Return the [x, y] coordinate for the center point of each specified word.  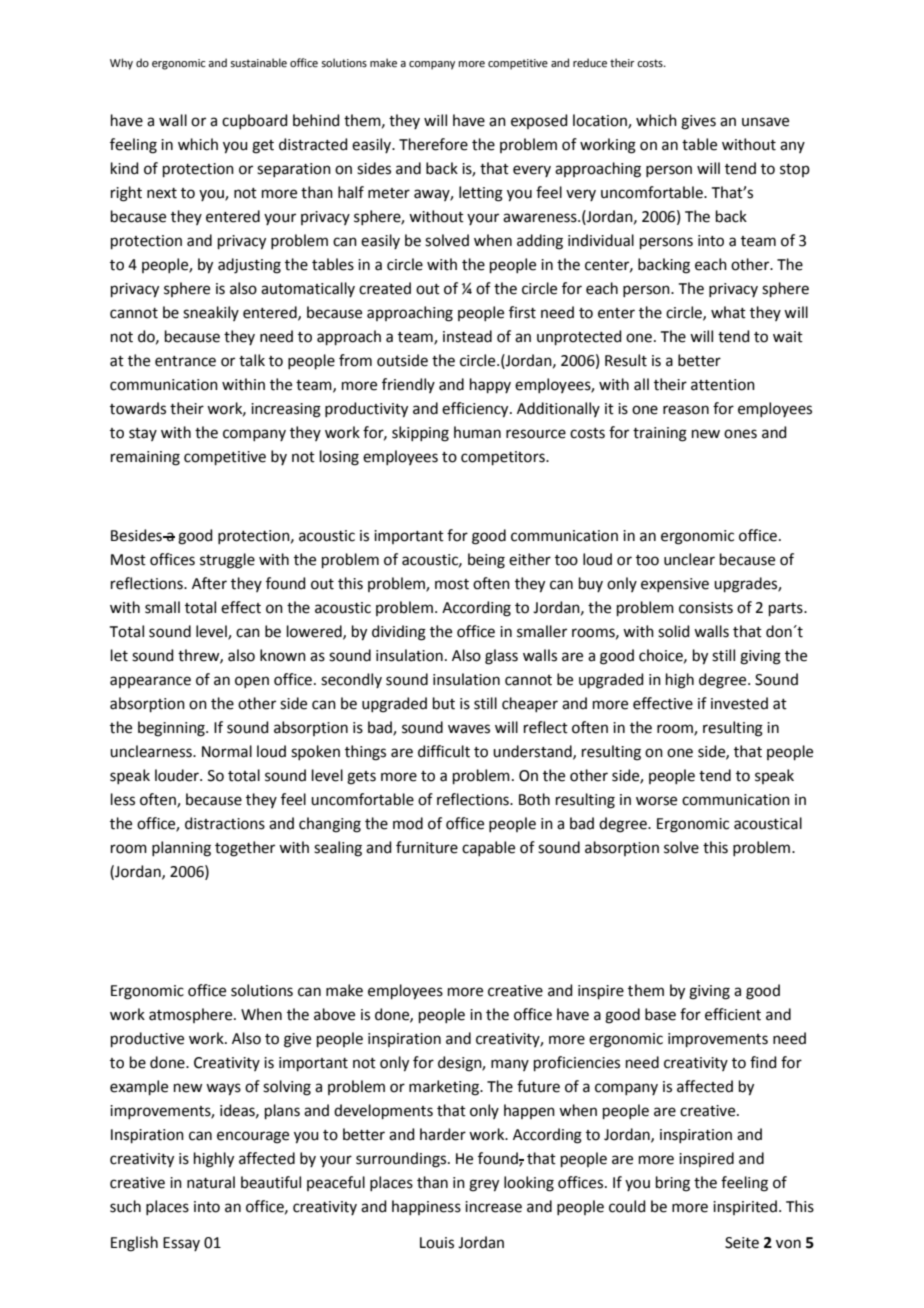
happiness [426, 1207]
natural [211, 1182]
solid [674, 631]
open [252, 682]
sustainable [258, 62]
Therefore [433, 144]
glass [501, 657]
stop [795, 170]
